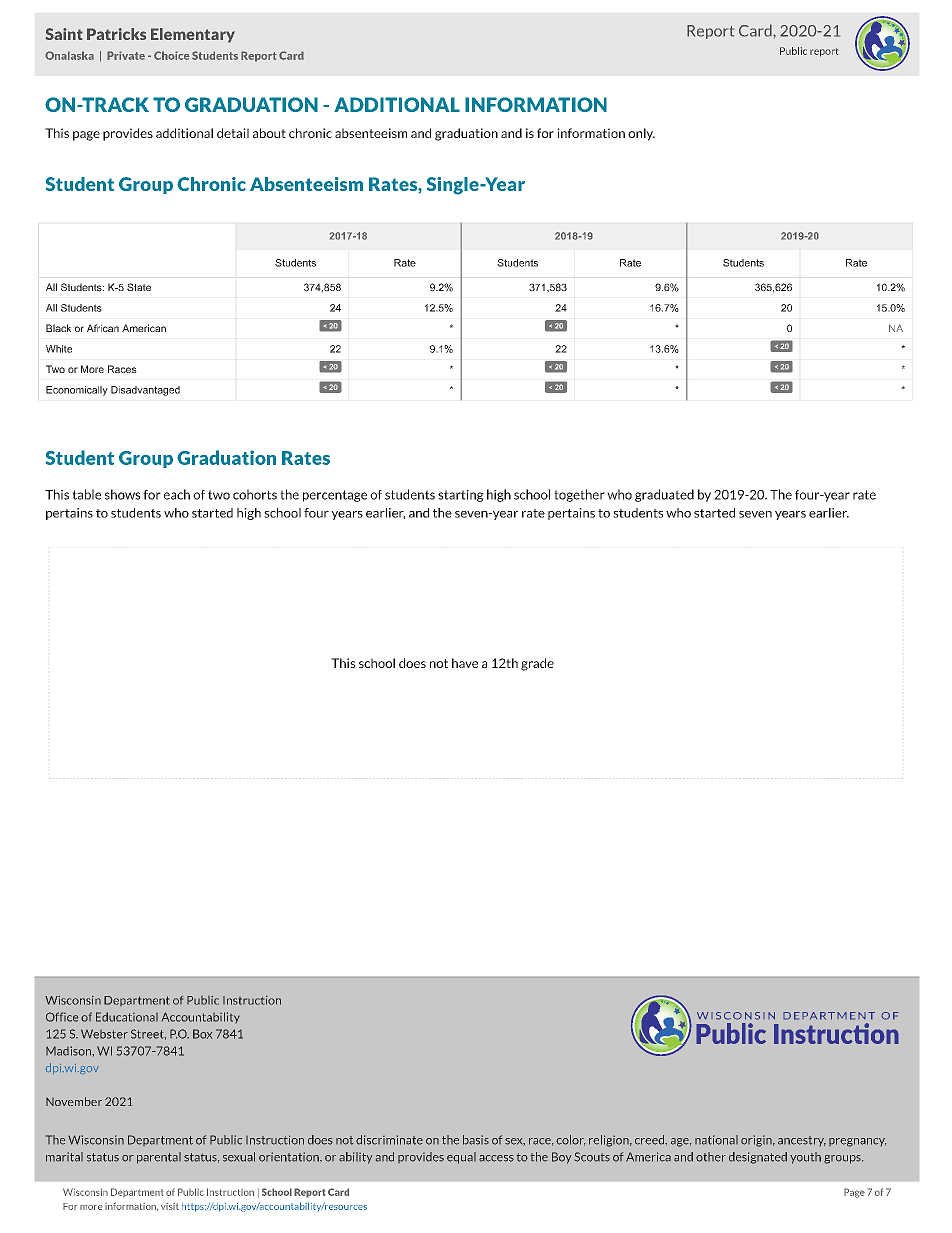  I want to click on have, so click(465, 663).
